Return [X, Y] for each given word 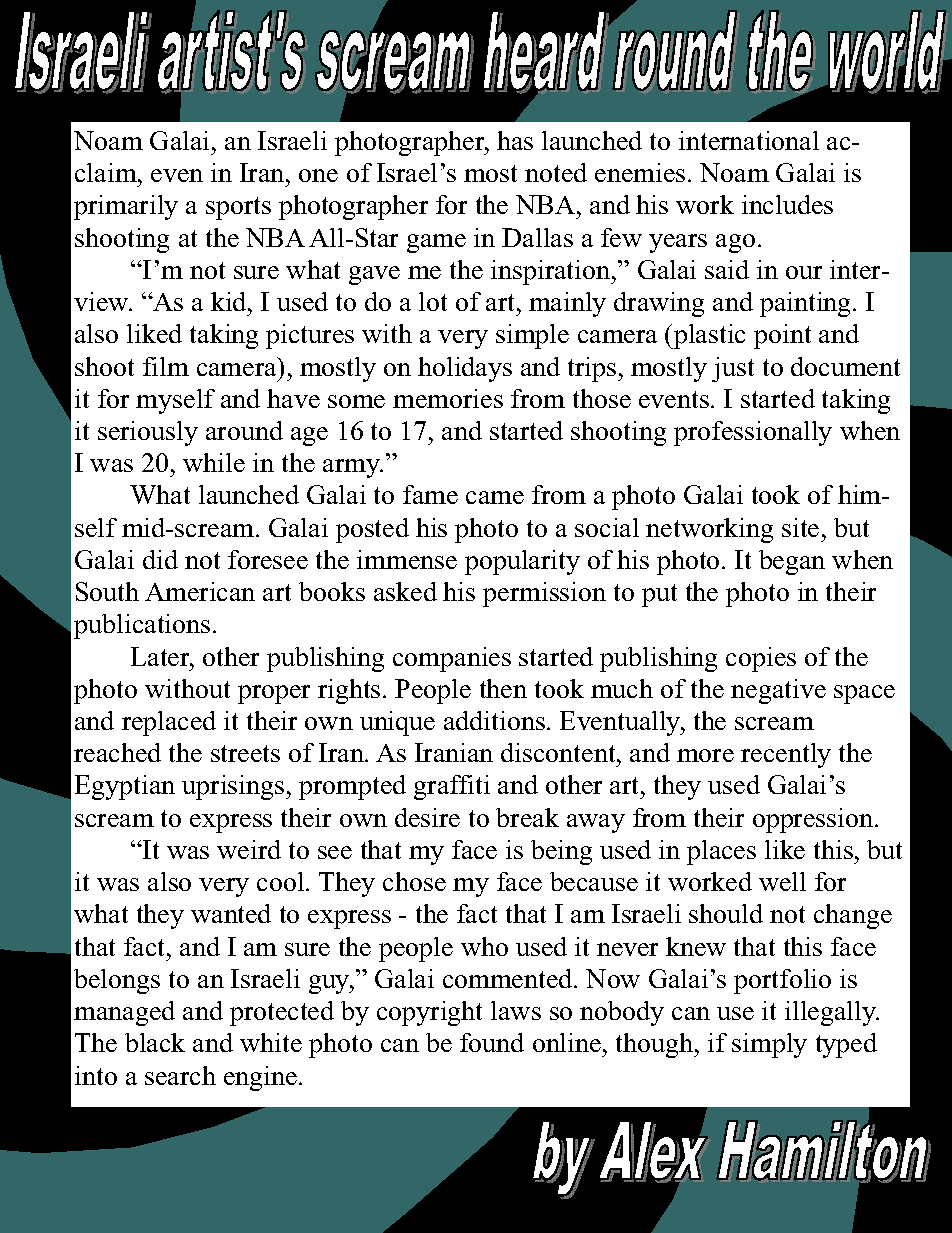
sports [238, 208]
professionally [753, 433]
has [515, 140]
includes [787, 204]
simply [769, 1045]
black [155, 1042]
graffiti [452, 787]
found [492, 1042]
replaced [169, 723]
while [214, 462]
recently [786, 755]
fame [430, 494]
